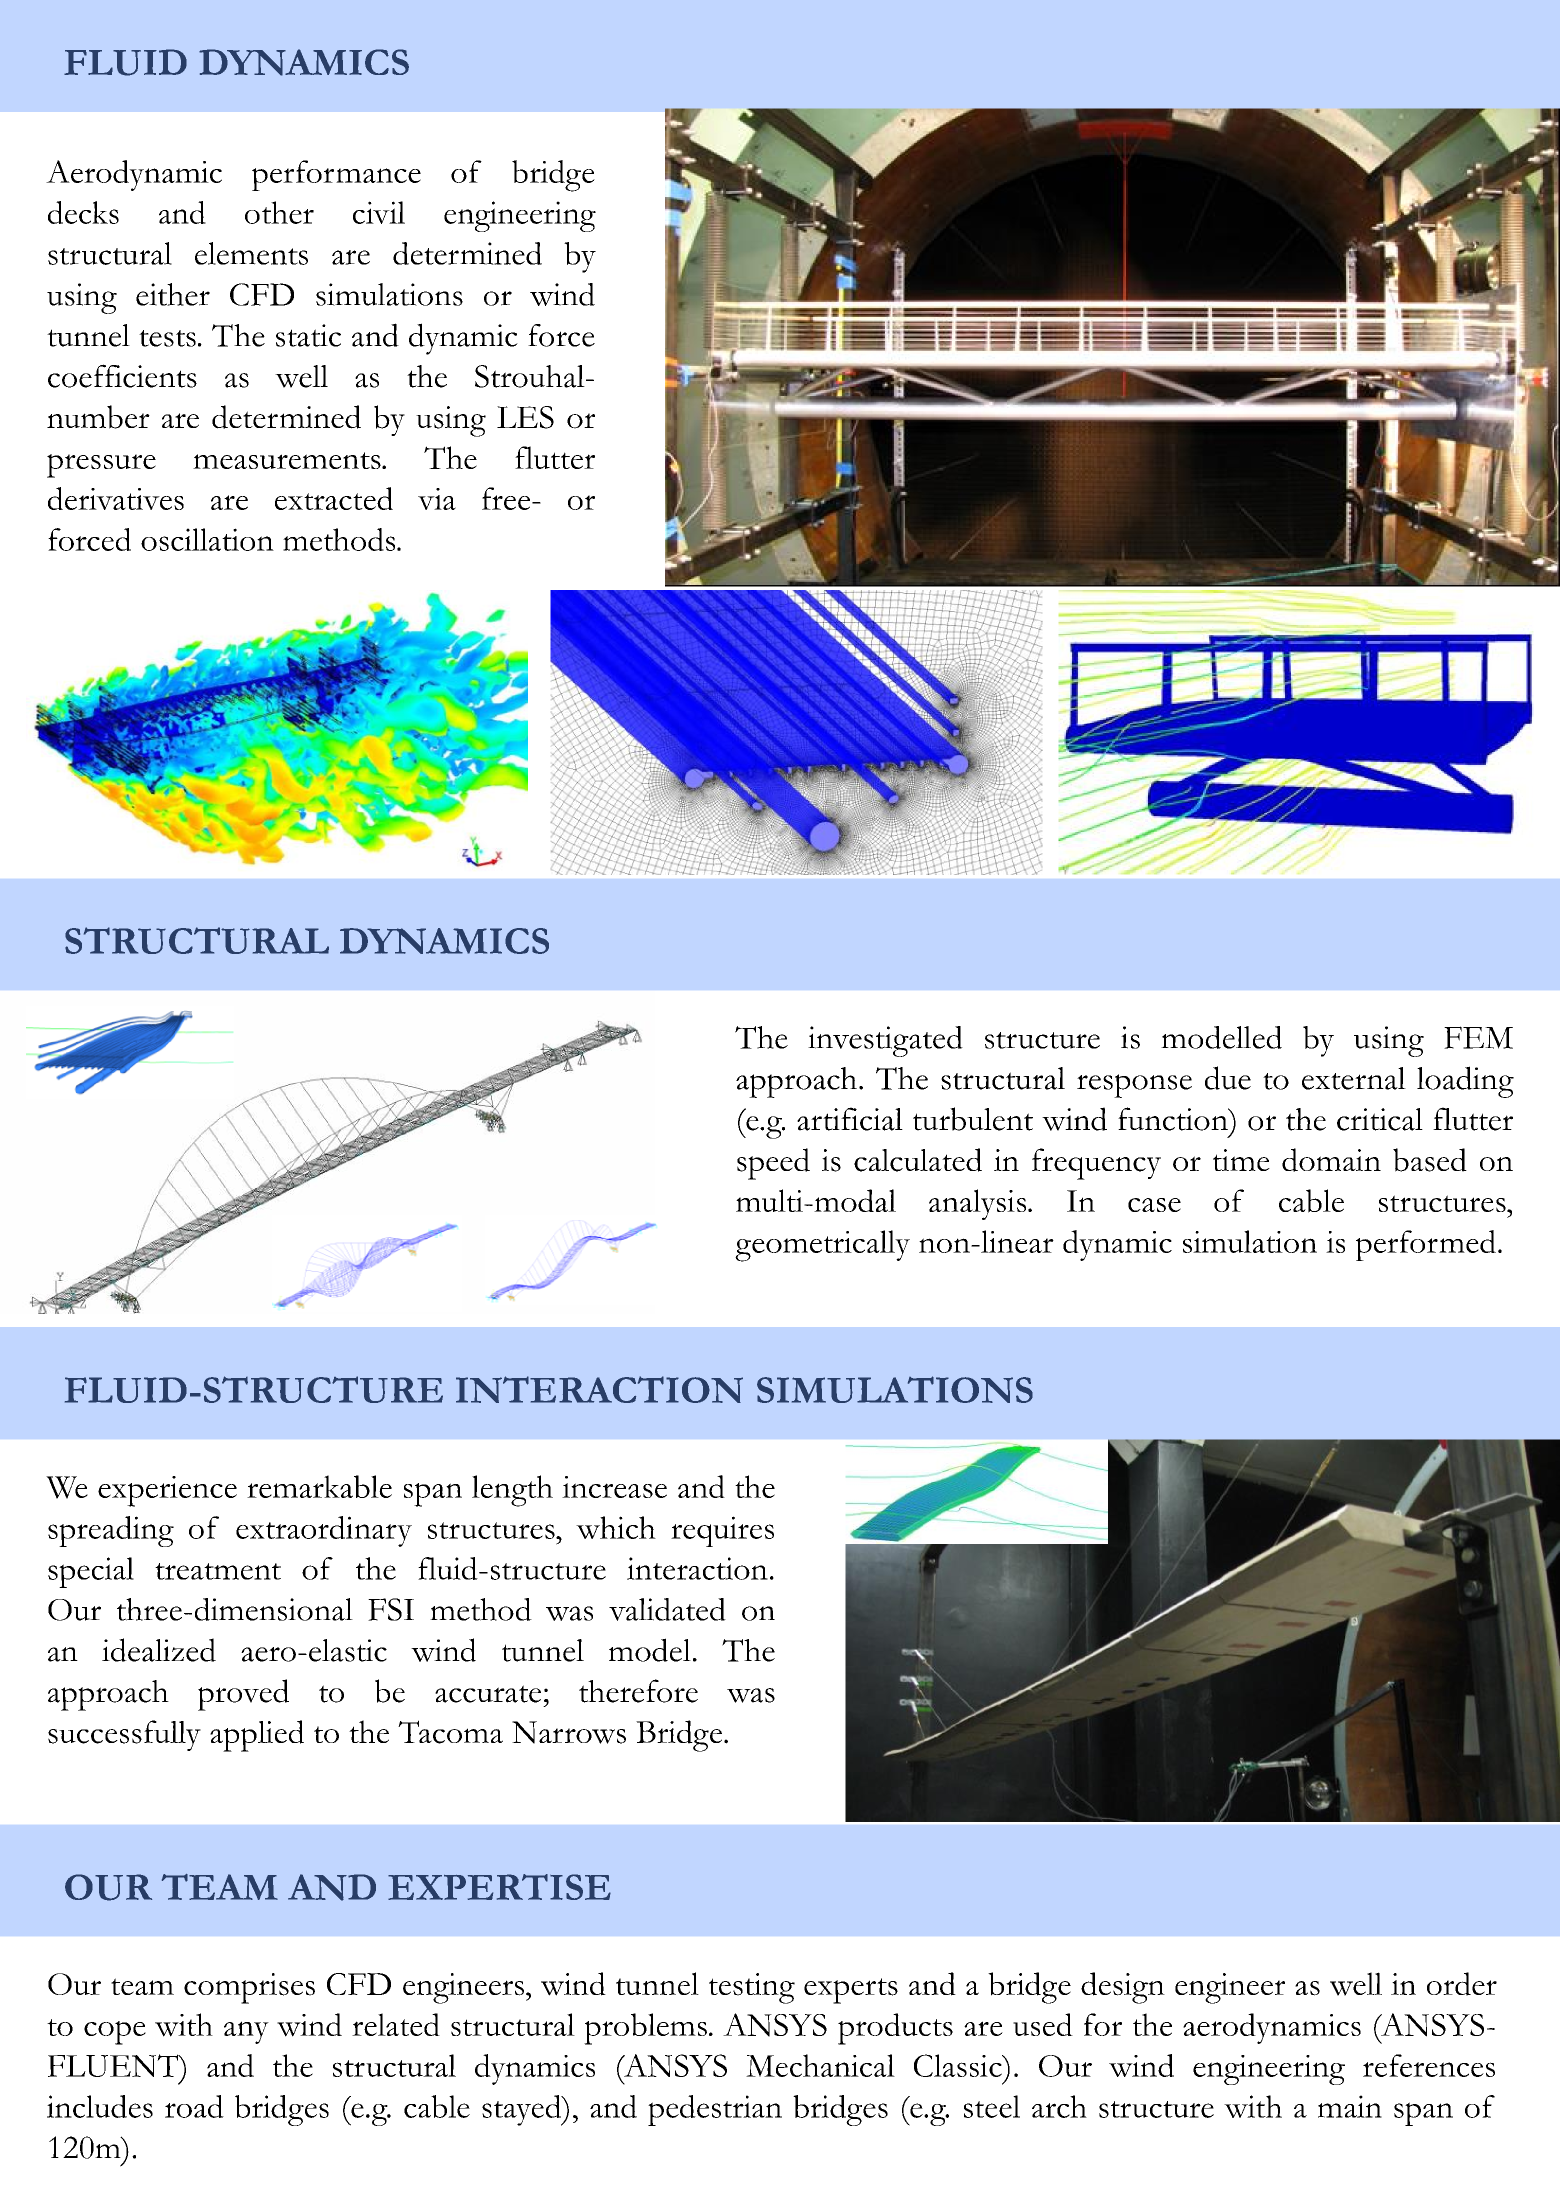 The image size is (1560, 2206). I want to click on any, so click(246, 2032).
